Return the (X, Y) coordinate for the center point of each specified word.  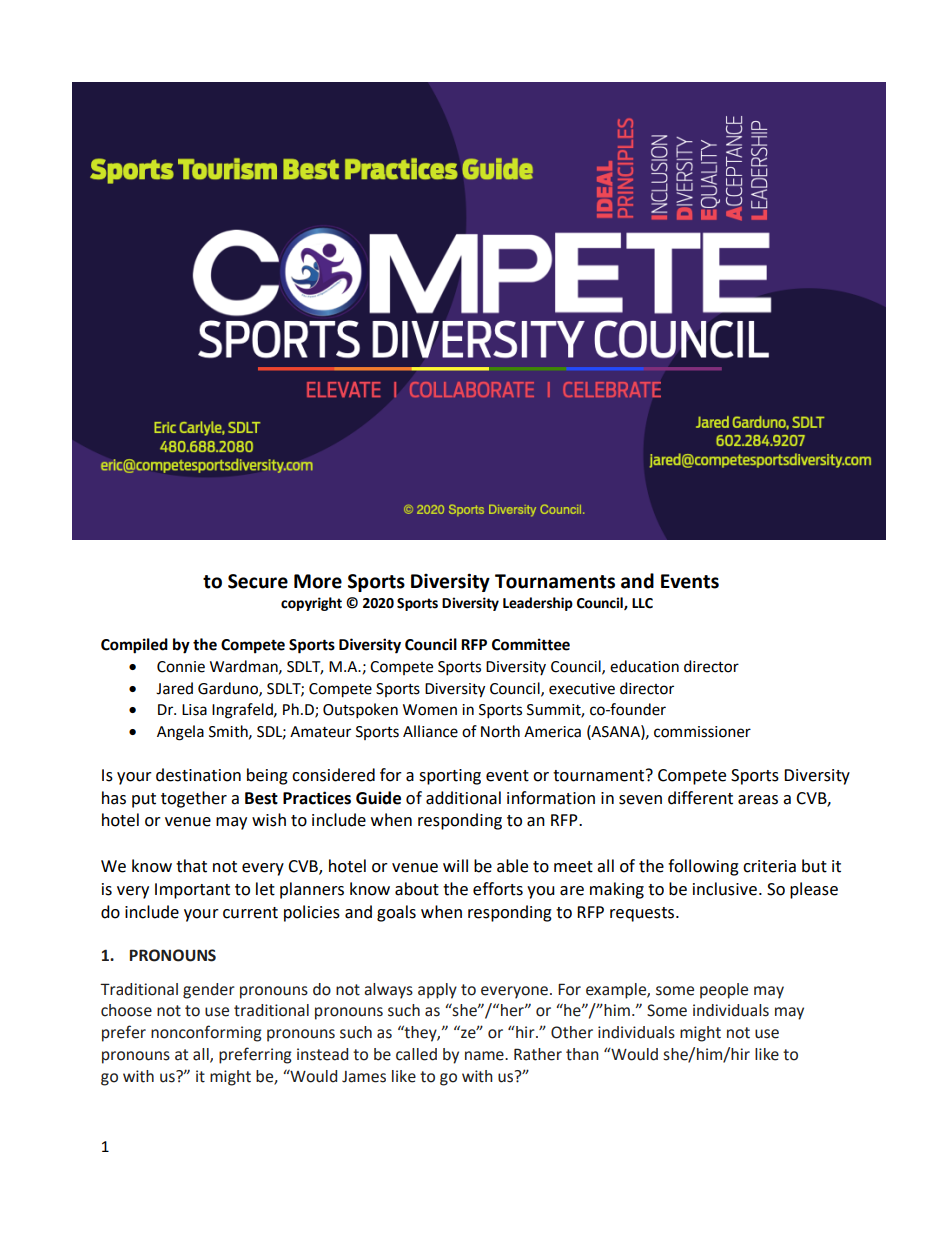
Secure (258, 581)
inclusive (725, 889)
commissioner (702, 732)
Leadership (538, 604)
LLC (642, 603)
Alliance (430, 731)
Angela (180, 733)
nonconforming (206, 1033)
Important (192, 891)
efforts (498, 889)
